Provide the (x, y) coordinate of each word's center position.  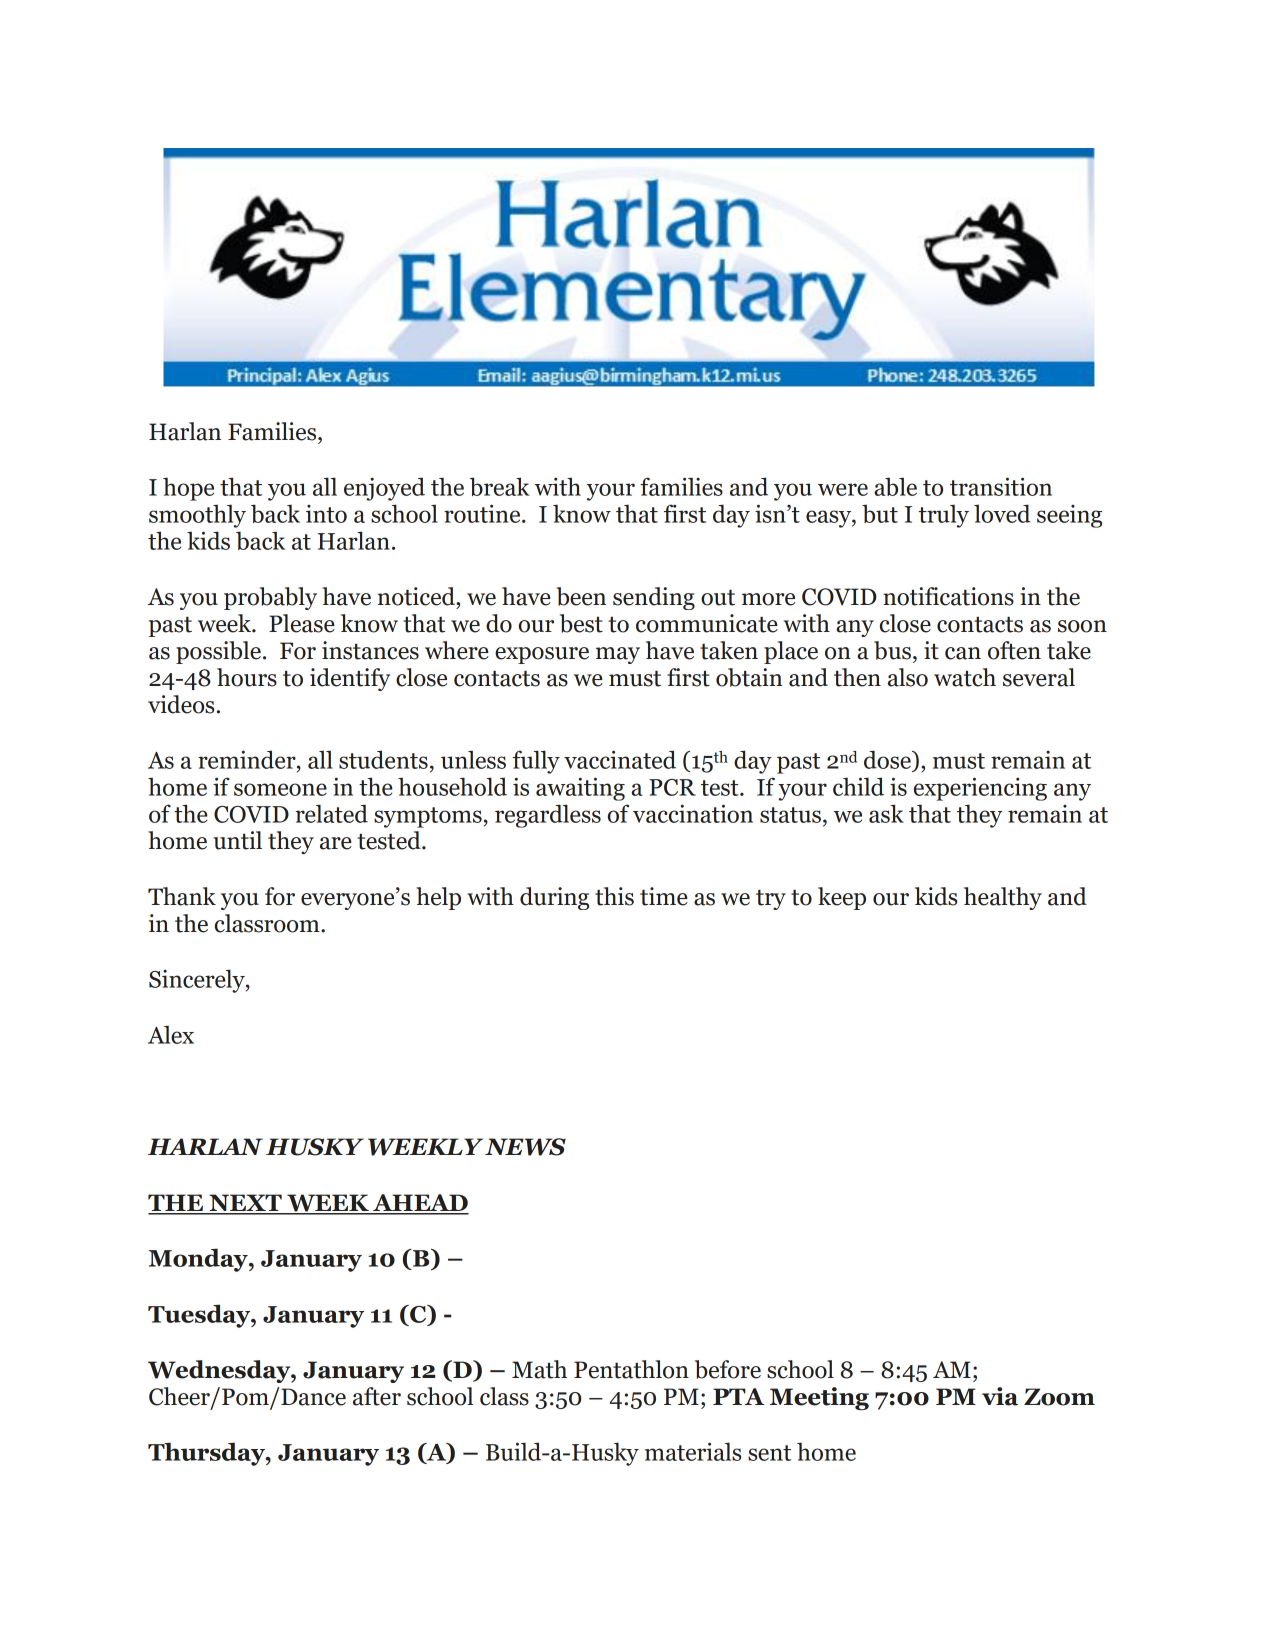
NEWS (525, 1147)
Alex (171, 1034)
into (326, 514)
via (1000, 1396)
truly (944, 516)
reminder (248, 759)
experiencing (980, 789)
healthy (1003, 898)
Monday (199, 1260)
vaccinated (620, 759)
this (614, 896)
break (500, 486)
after (377, 1396)
